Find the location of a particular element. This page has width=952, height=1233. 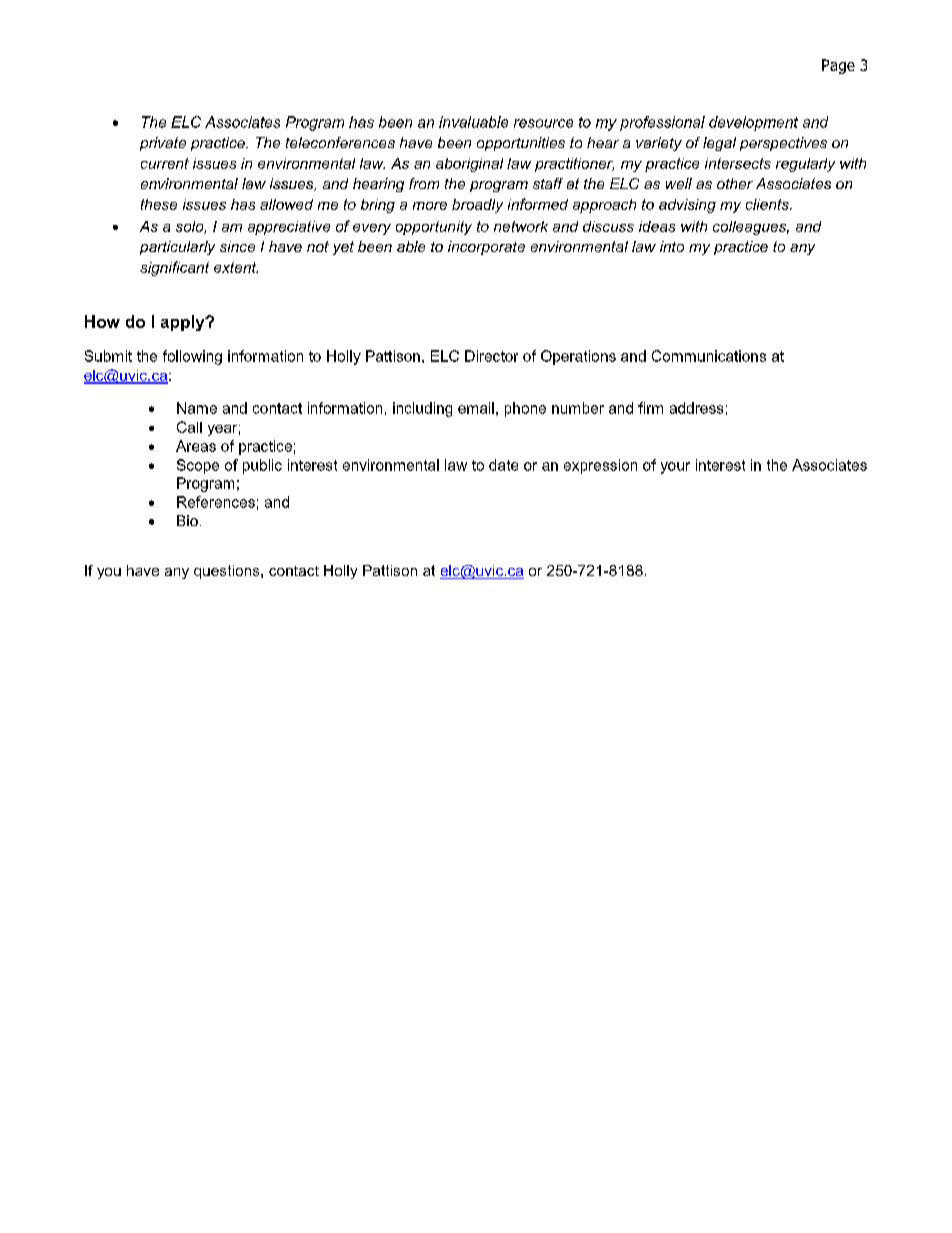

date is located at coordinates (503, 465).
